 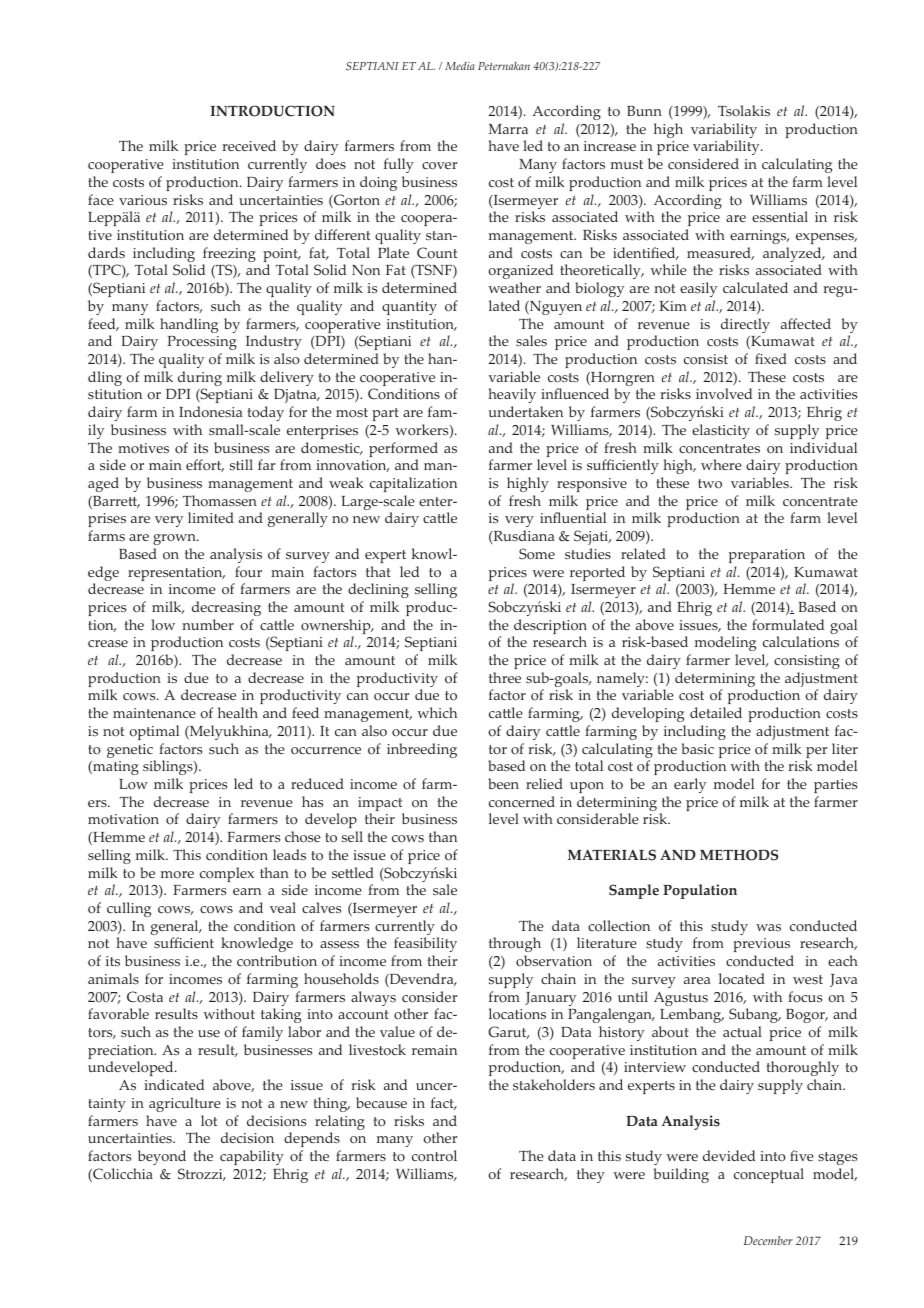 I want to click on Bunn, so click(x=644, y=111).
